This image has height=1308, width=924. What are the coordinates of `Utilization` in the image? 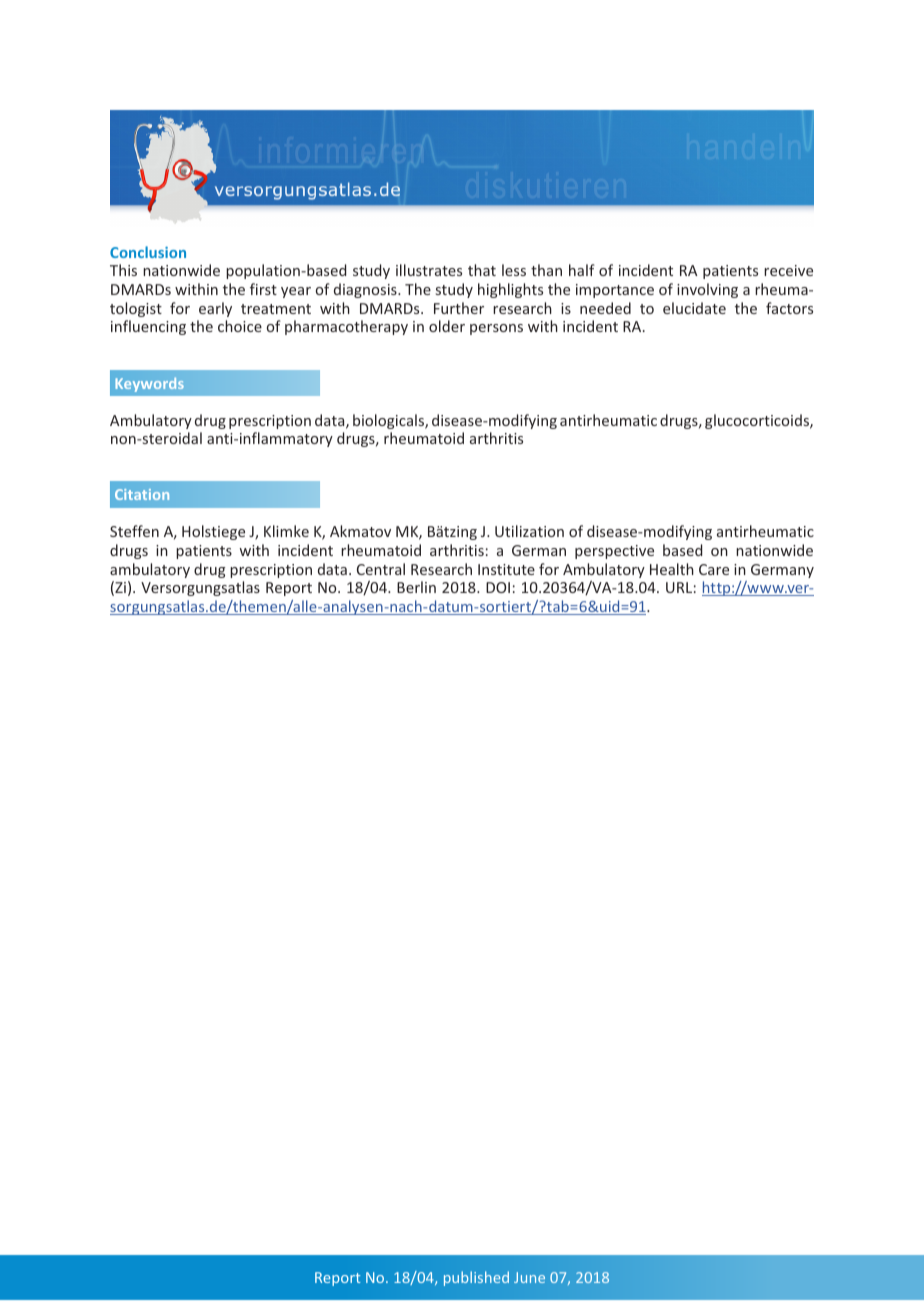 It's located at (529, 531).
